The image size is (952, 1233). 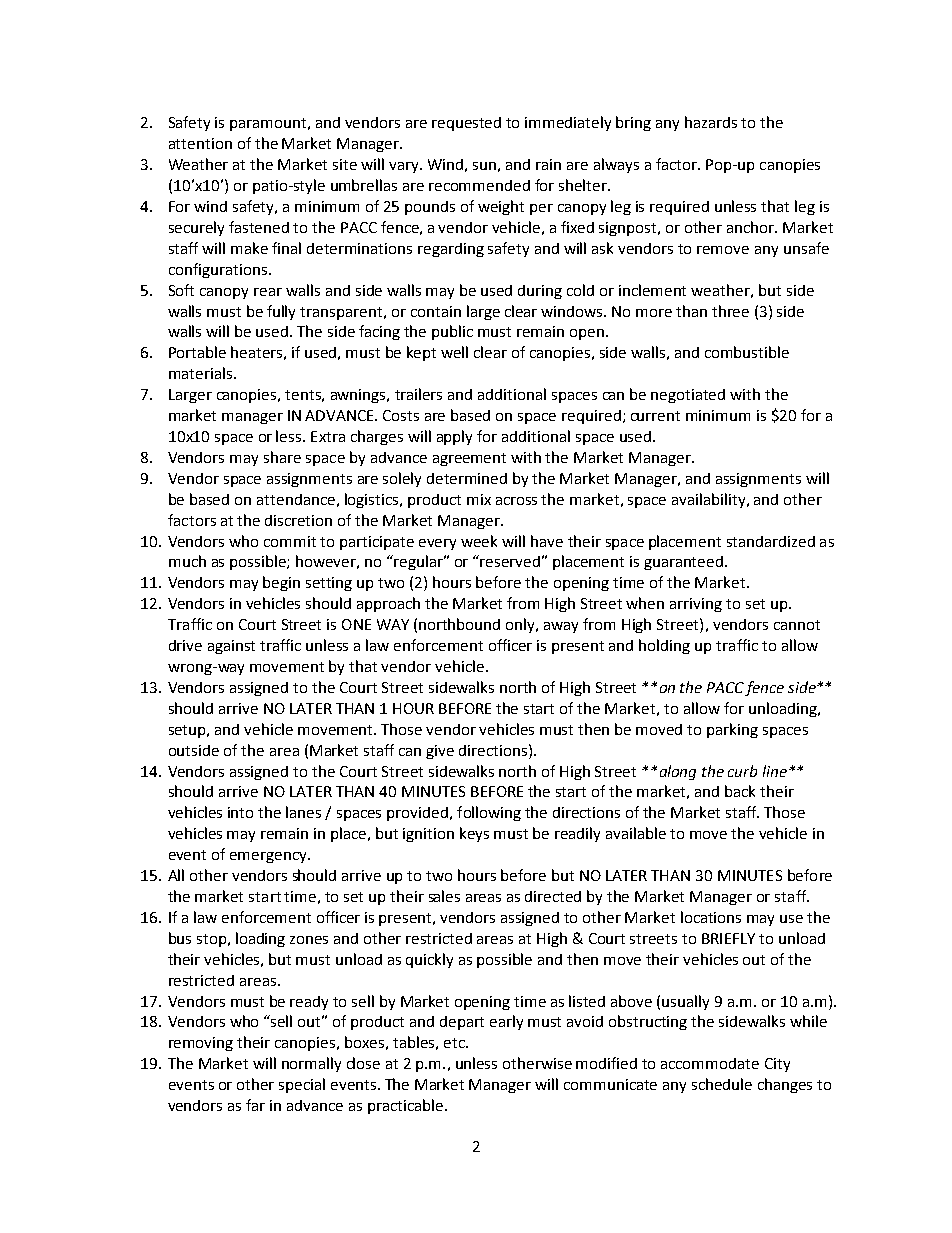 What do you see at coordinates (484, 166) in the screenshot?
I see `sun` at bounding box center [484, 166].
